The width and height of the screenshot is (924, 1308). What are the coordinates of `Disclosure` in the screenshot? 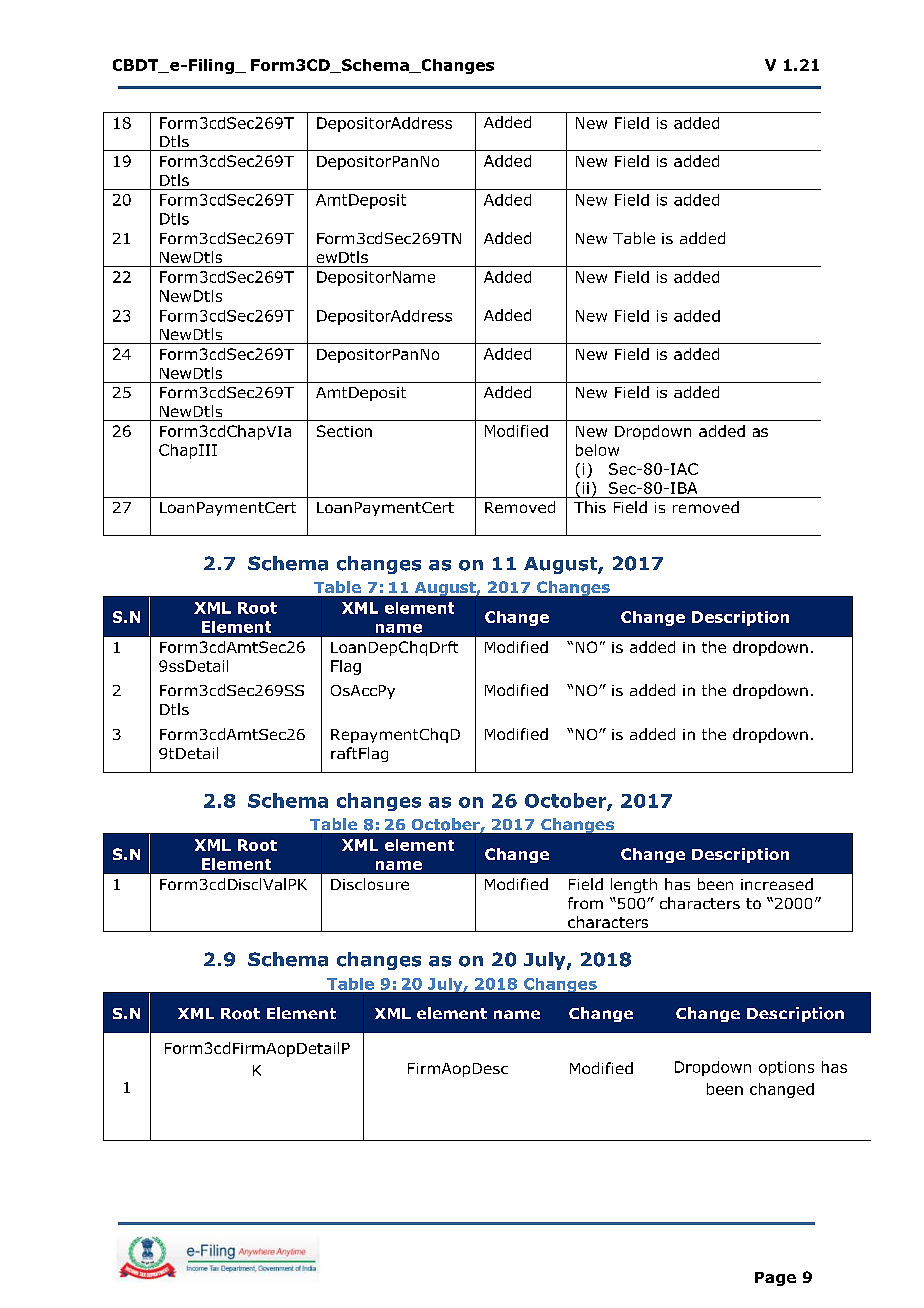 It's located at (370, 884).
